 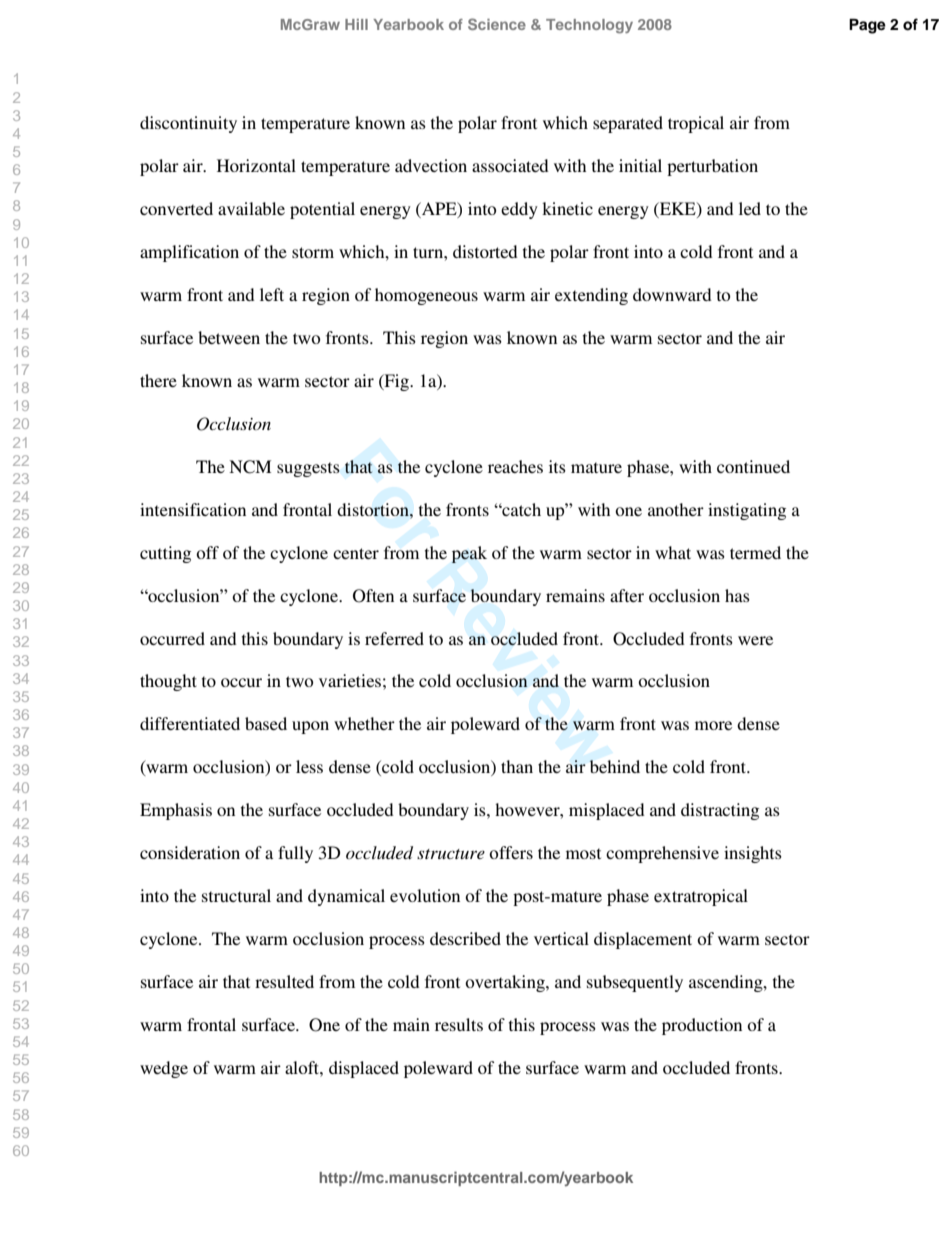 What do you see at coordinates (284, 981) in the page?
I see `resulted` at bounding box center [284, 981].
